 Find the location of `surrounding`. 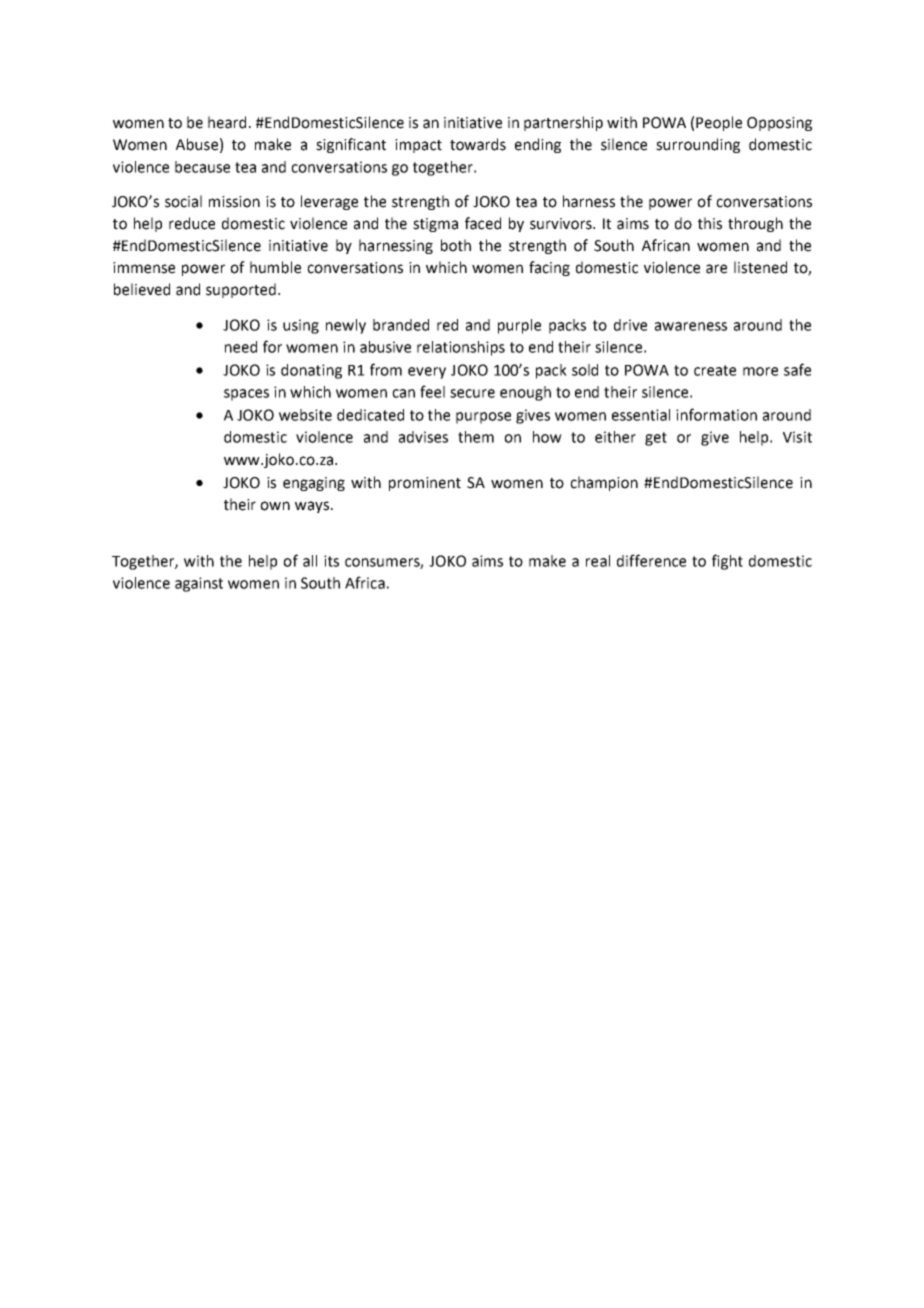

surrounding is located at coordinates (698, 145).
